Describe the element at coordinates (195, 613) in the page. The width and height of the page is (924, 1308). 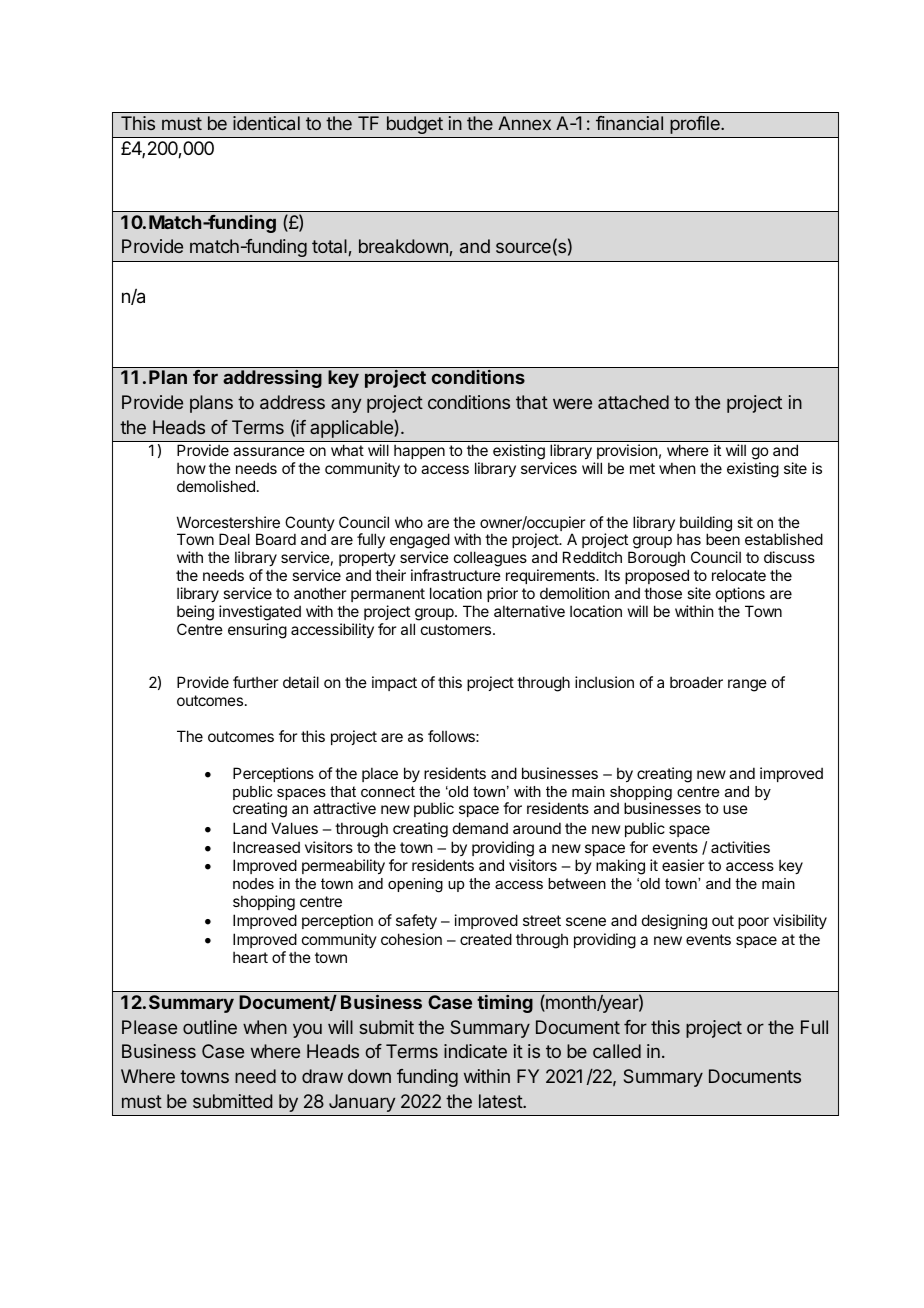
I see `being` at that location.
